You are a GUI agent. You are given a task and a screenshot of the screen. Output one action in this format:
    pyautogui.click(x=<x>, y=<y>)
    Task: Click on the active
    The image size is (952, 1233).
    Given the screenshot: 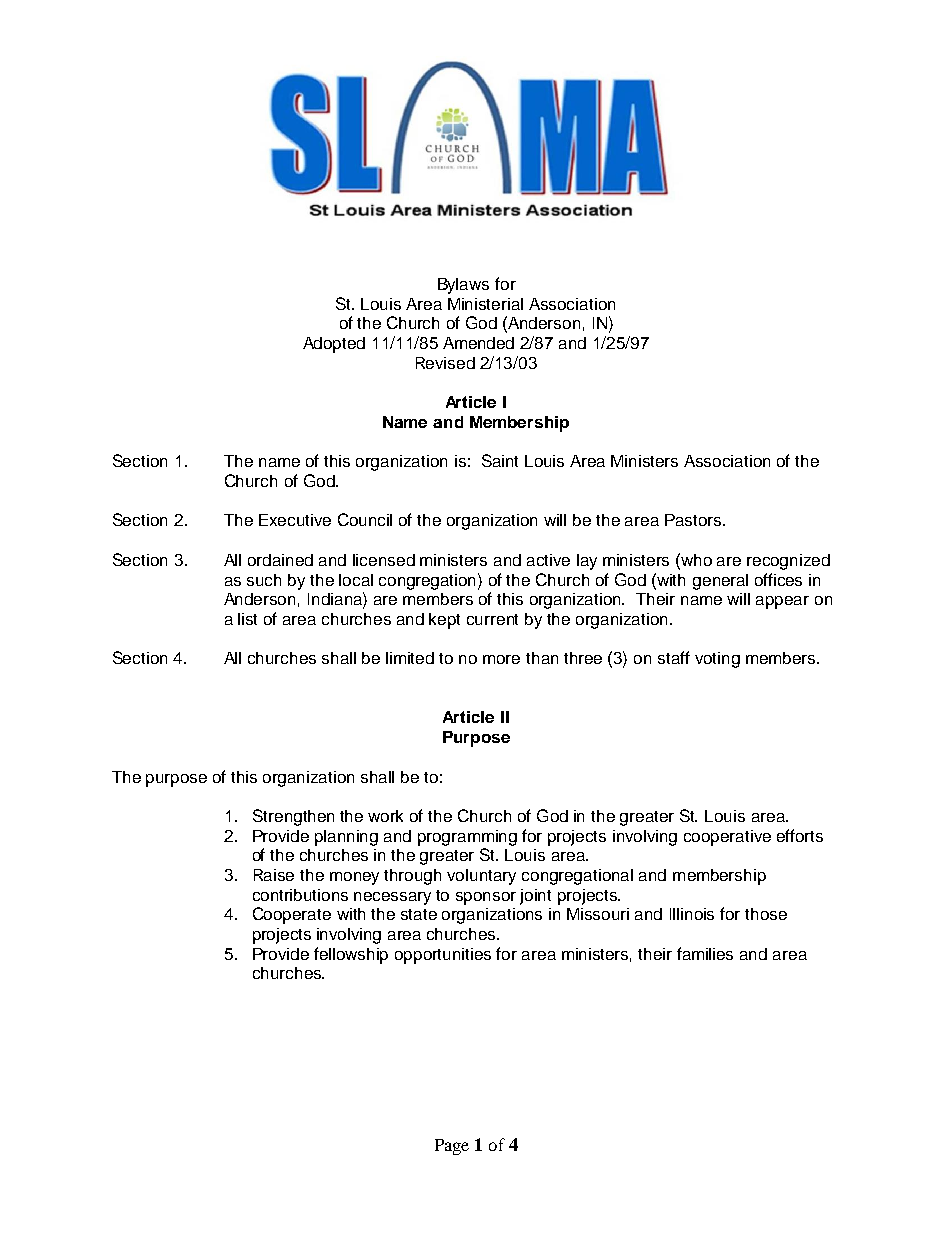 What is the action you would take?
    pyautogui.click(x=548, y=560)
